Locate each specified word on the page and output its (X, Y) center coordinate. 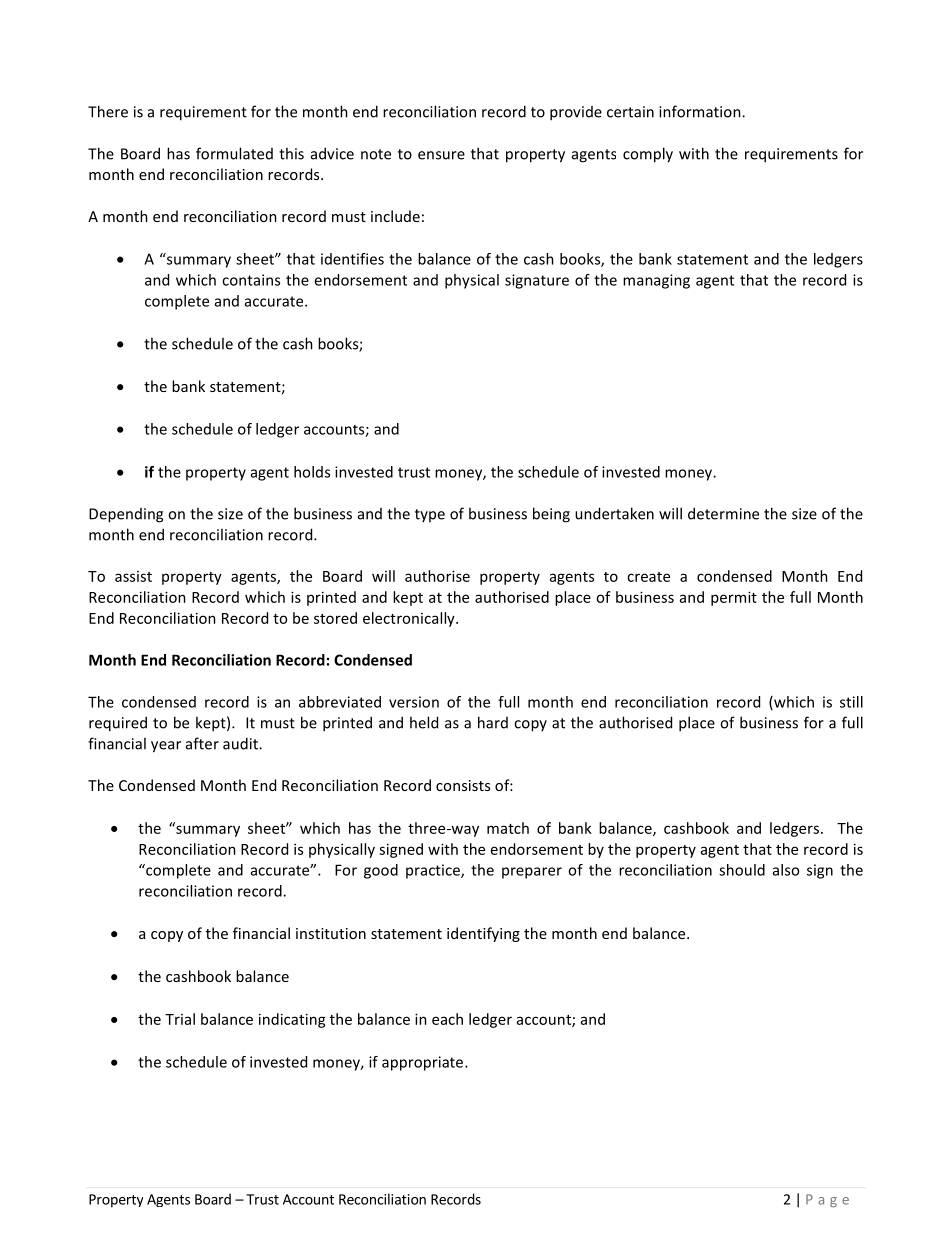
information (701, 111)
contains (251, 280)
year (166, 747)
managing (656, 281)
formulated (234, 153)
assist (133, 576)
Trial (180, 1019)
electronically (410, 619)
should (742, 870)
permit (734, 598)
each (447, 1019)
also (786, 870)
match (508, 828)
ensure (441, 155)
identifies (352, 259)
